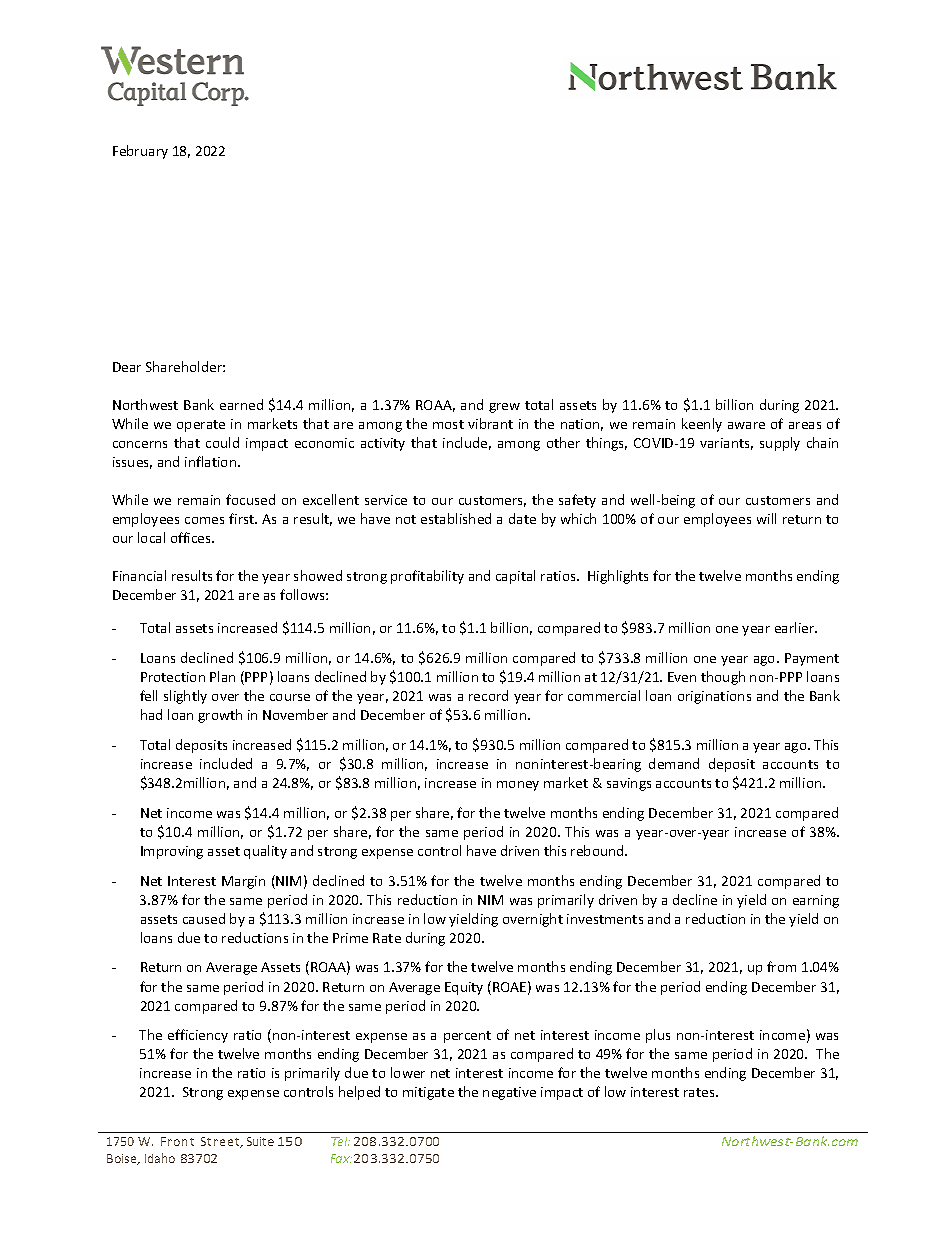 The image size is (952, 1233). What do you see at coordinates (509, 1093) in the screenshot?
I see `negative` at bounding box center [509, 1093].
